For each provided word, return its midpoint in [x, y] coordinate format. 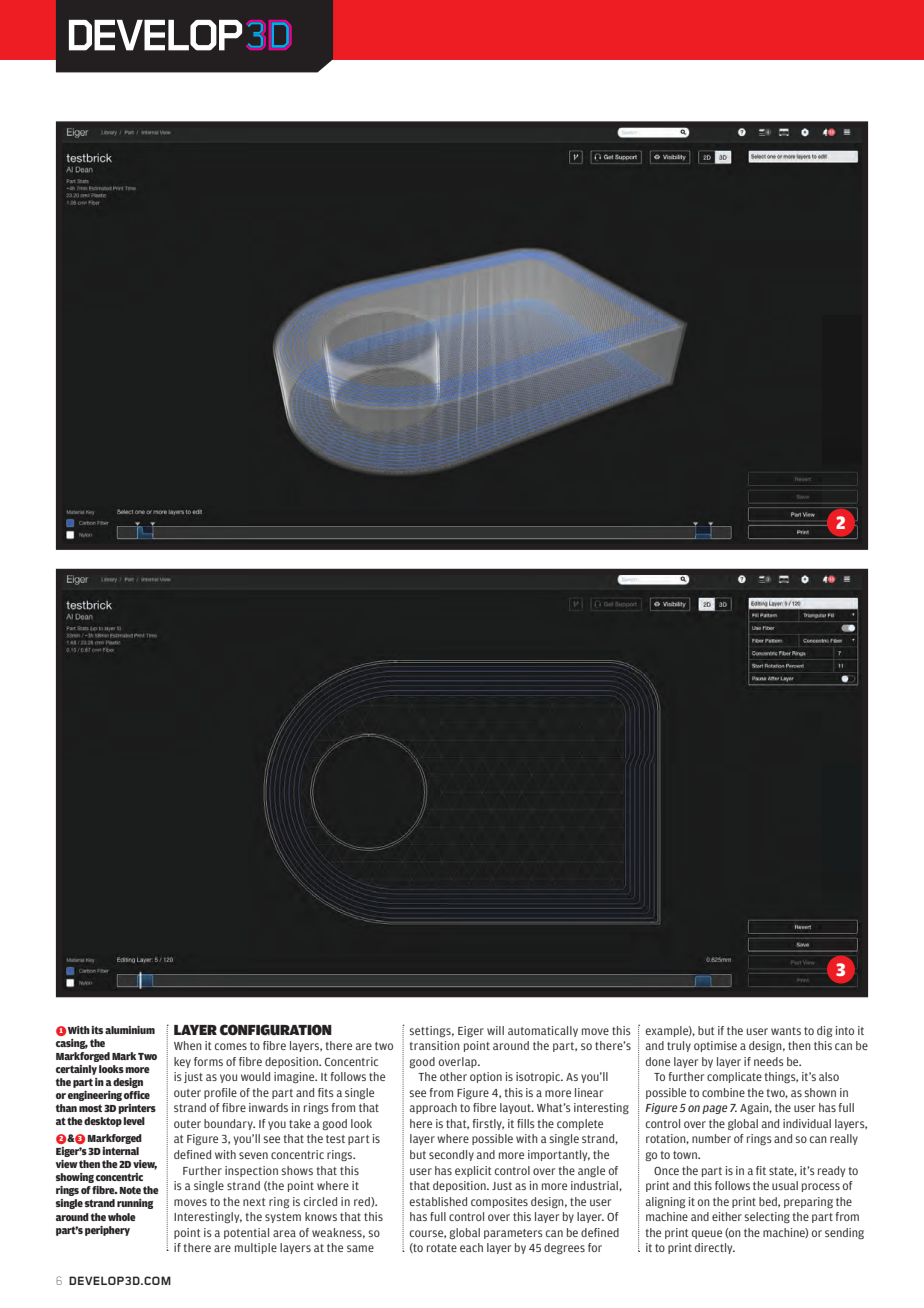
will [495, 1030]
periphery [107, 1231]
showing [75, 1178]
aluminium [130, 1030]
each [471, 1247]
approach [433, 1108]
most [90, 1108]
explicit [473, 1171]
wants [786, 1031]
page [714, 1109]
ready [831, 1171]
